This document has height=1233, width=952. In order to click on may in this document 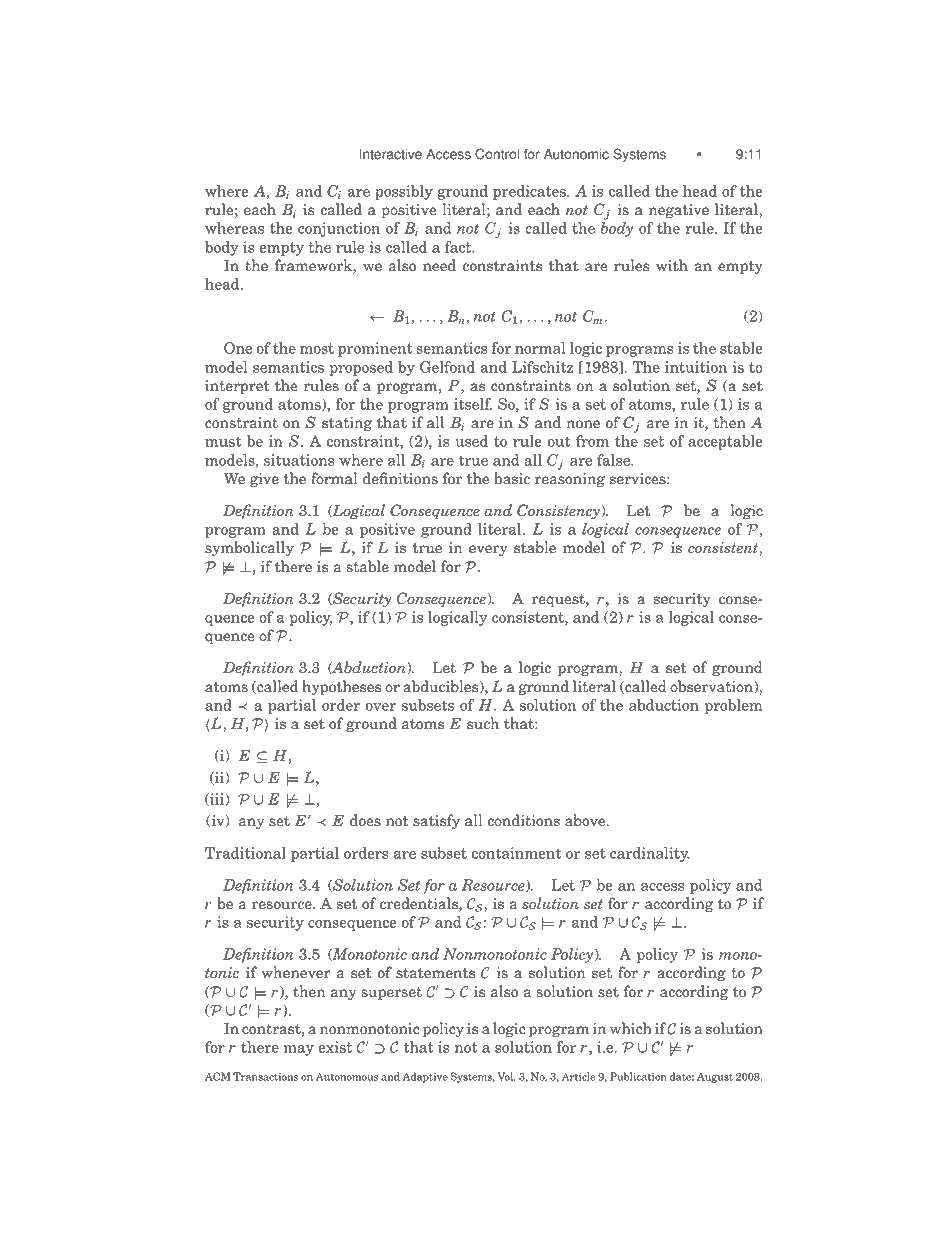, I will do `click(299, 1050)`.
